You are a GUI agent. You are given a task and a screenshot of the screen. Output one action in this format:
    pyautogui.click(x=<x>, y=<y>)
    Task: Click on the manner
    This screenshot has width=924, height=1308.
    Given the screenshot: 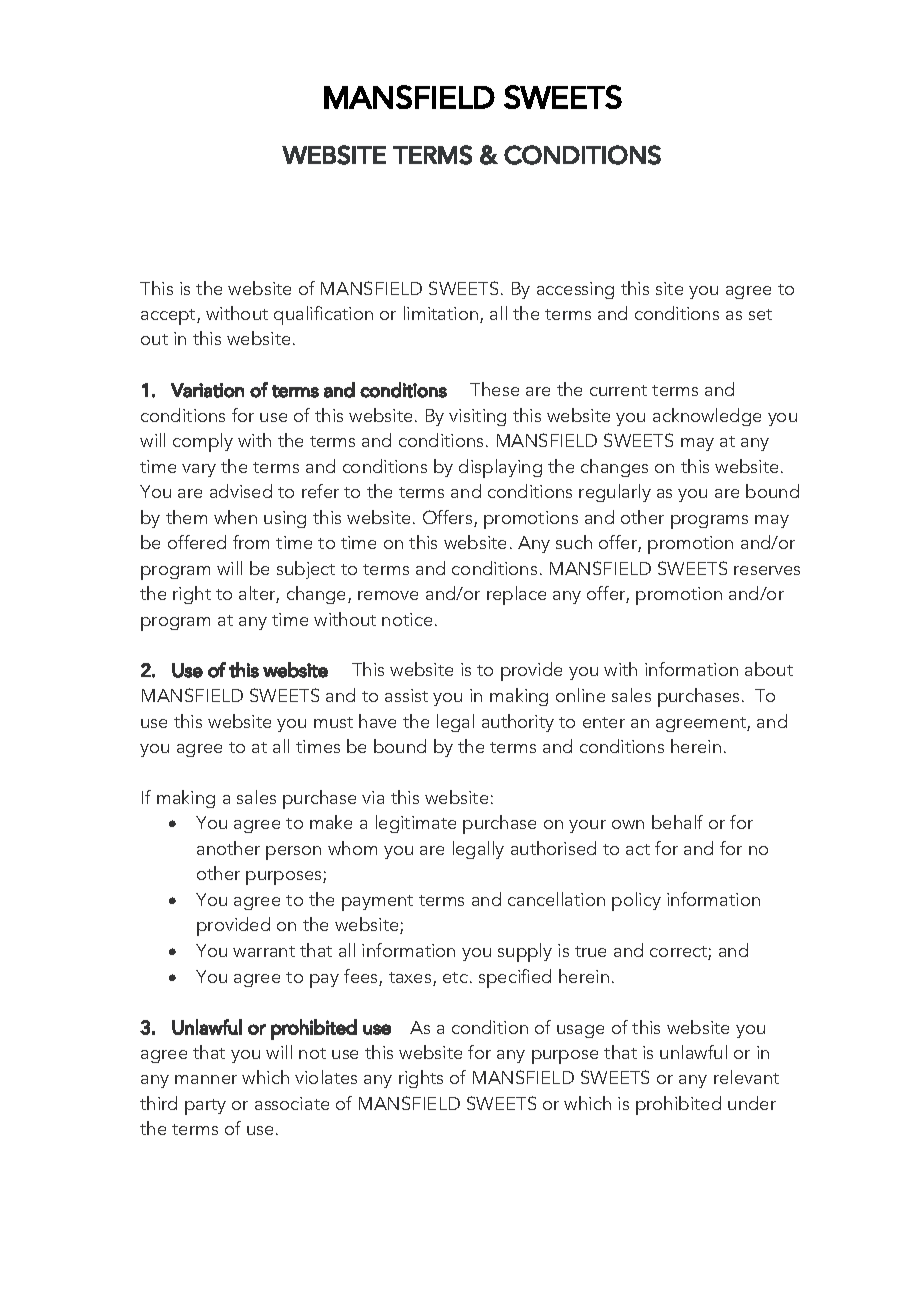 What is the action you would take?
    pyautogui.click(x=206, y=1079)
